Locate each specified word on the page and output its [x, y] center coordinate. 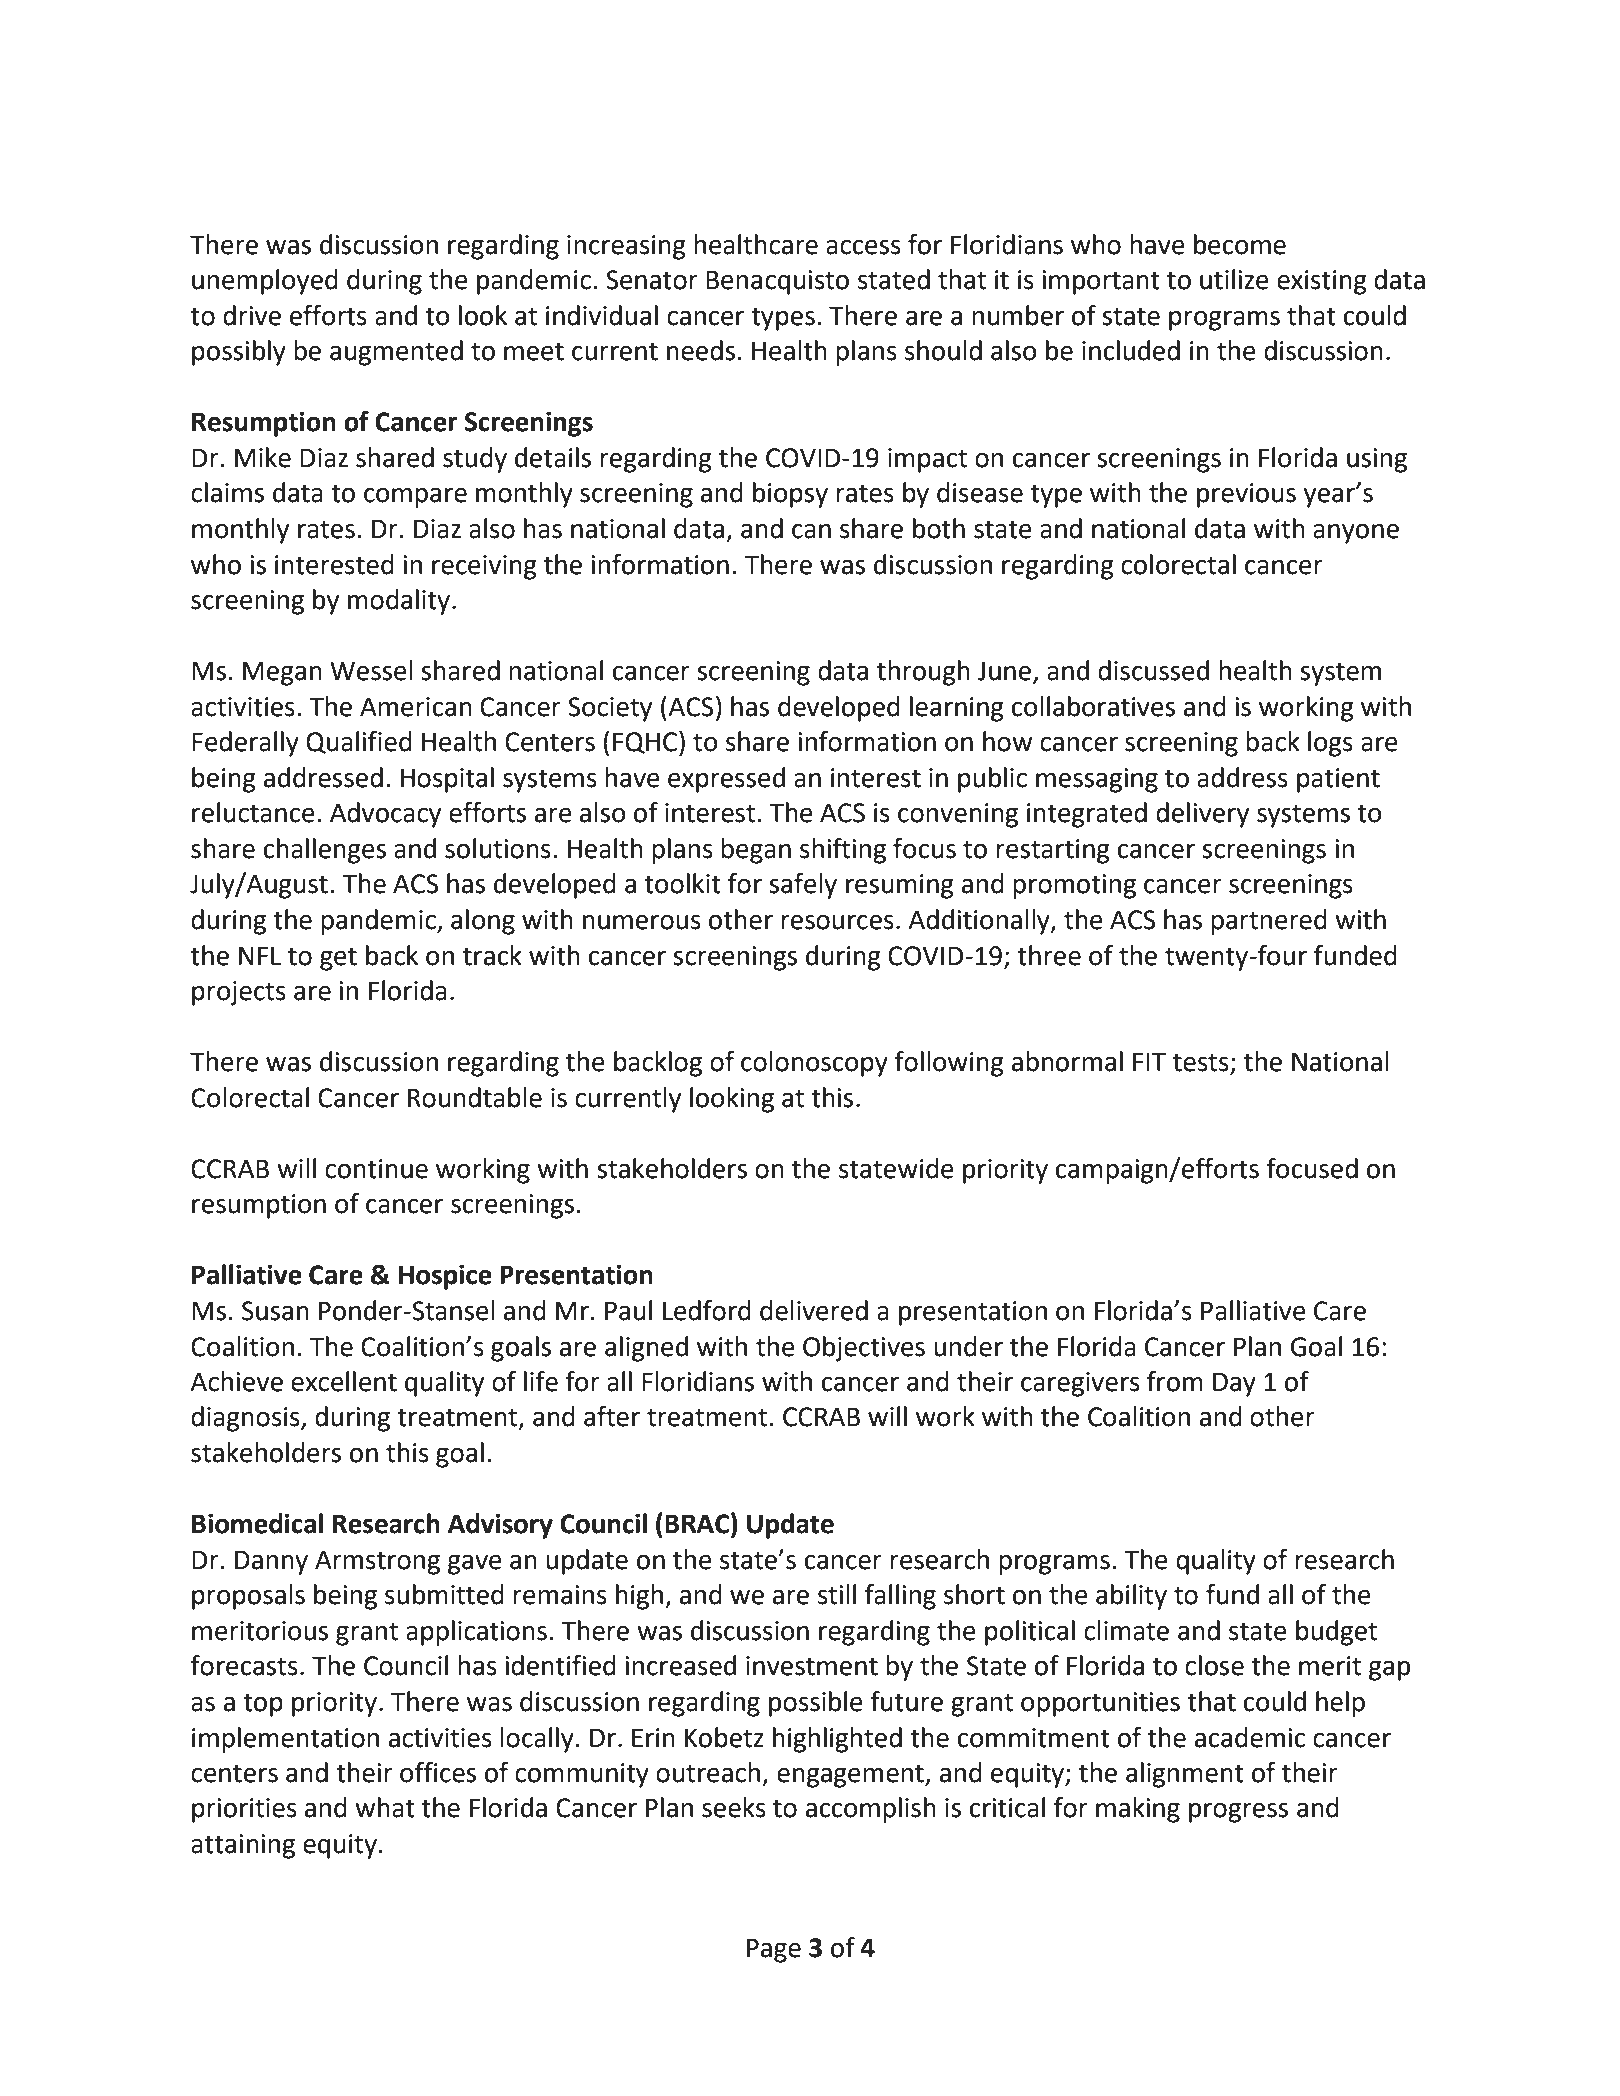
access [863, 247]
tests [1201, 1062]
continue [376, 1169]
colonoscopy [814, 1064]
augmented [396, 353]
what [385, 1807]
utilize [1234, 279]
